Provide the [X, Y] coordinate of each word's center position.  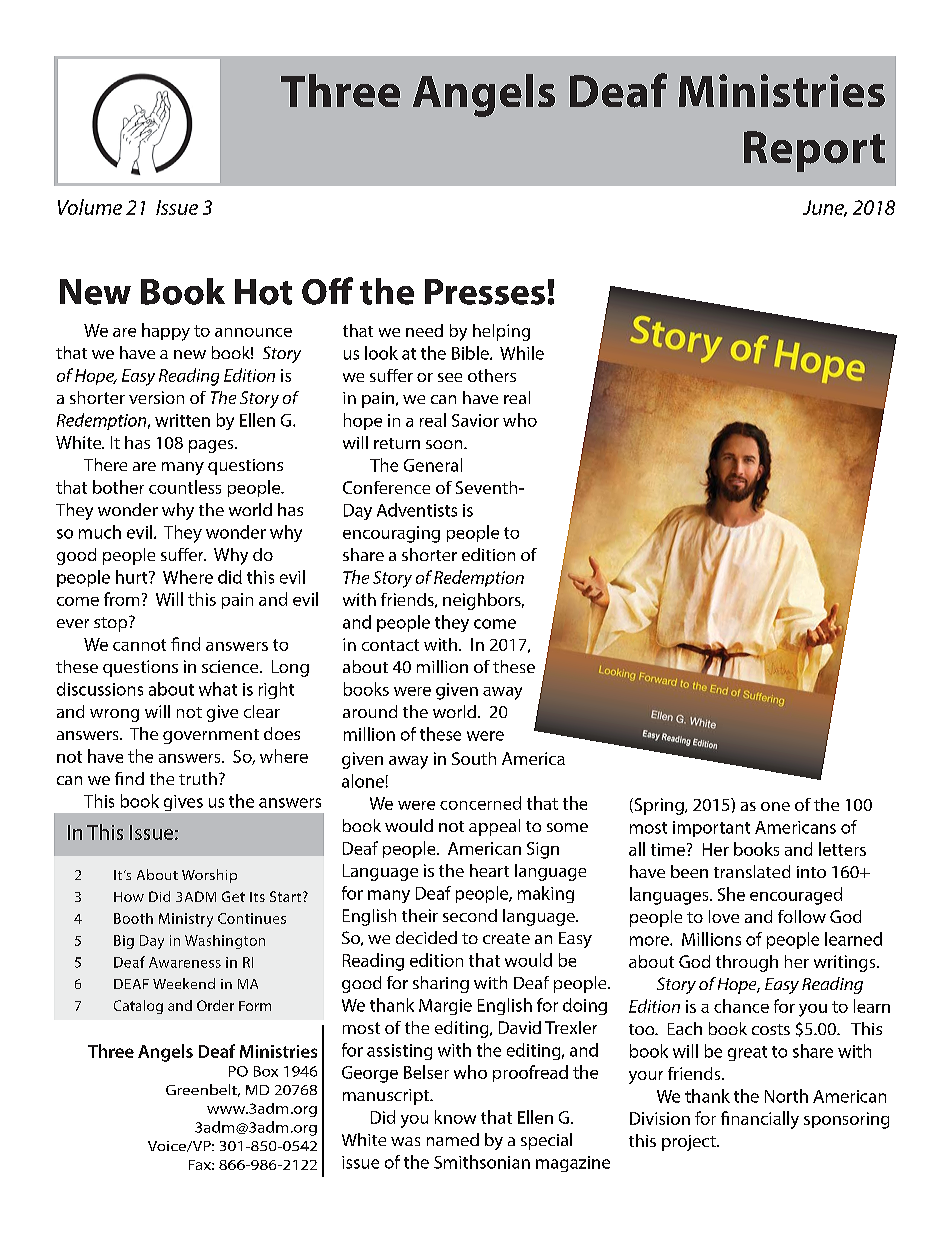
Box [266, 1071]
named [453, 1139]
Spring [659, 806]
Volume [90, 207]
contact [390, 645]
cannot [139, 645]
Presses [485, 292]
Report [814, 151]
